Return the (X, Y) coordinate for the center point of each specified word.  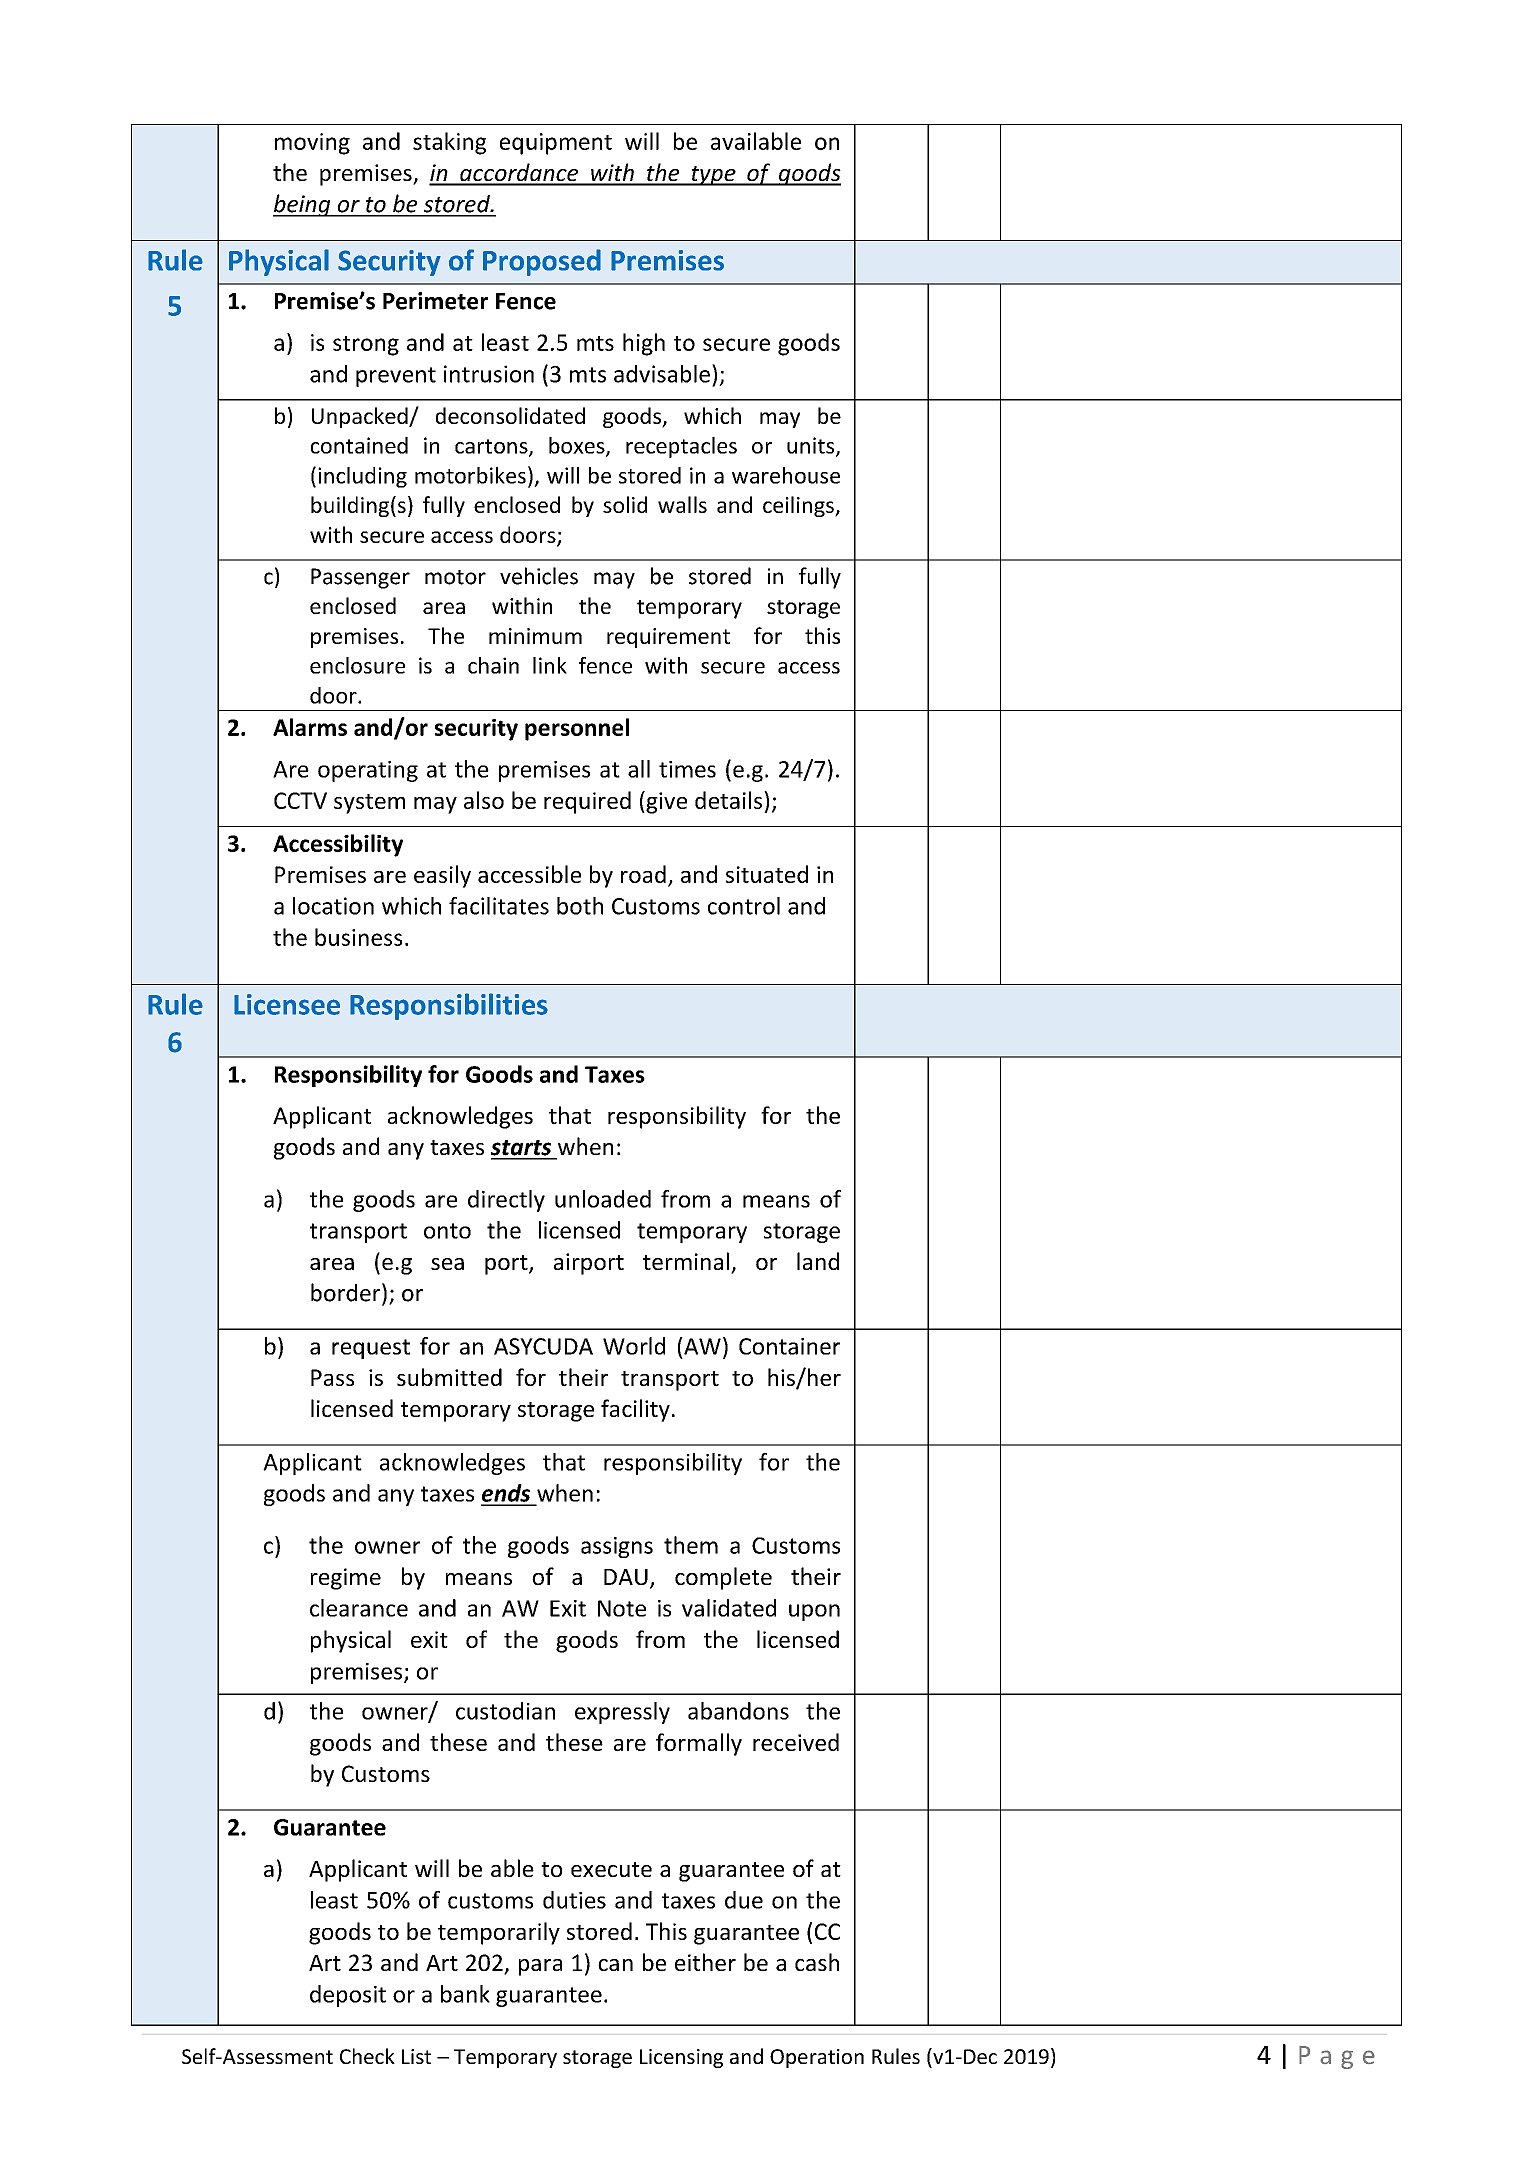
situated (767, 874)
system (369, 804)
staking (449, 143)
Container (789, 1346)
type (713, 176)
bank (465, 1994)
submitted (449, 1377)
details (728, 800)
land (818, 1261)
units (812, 446)
